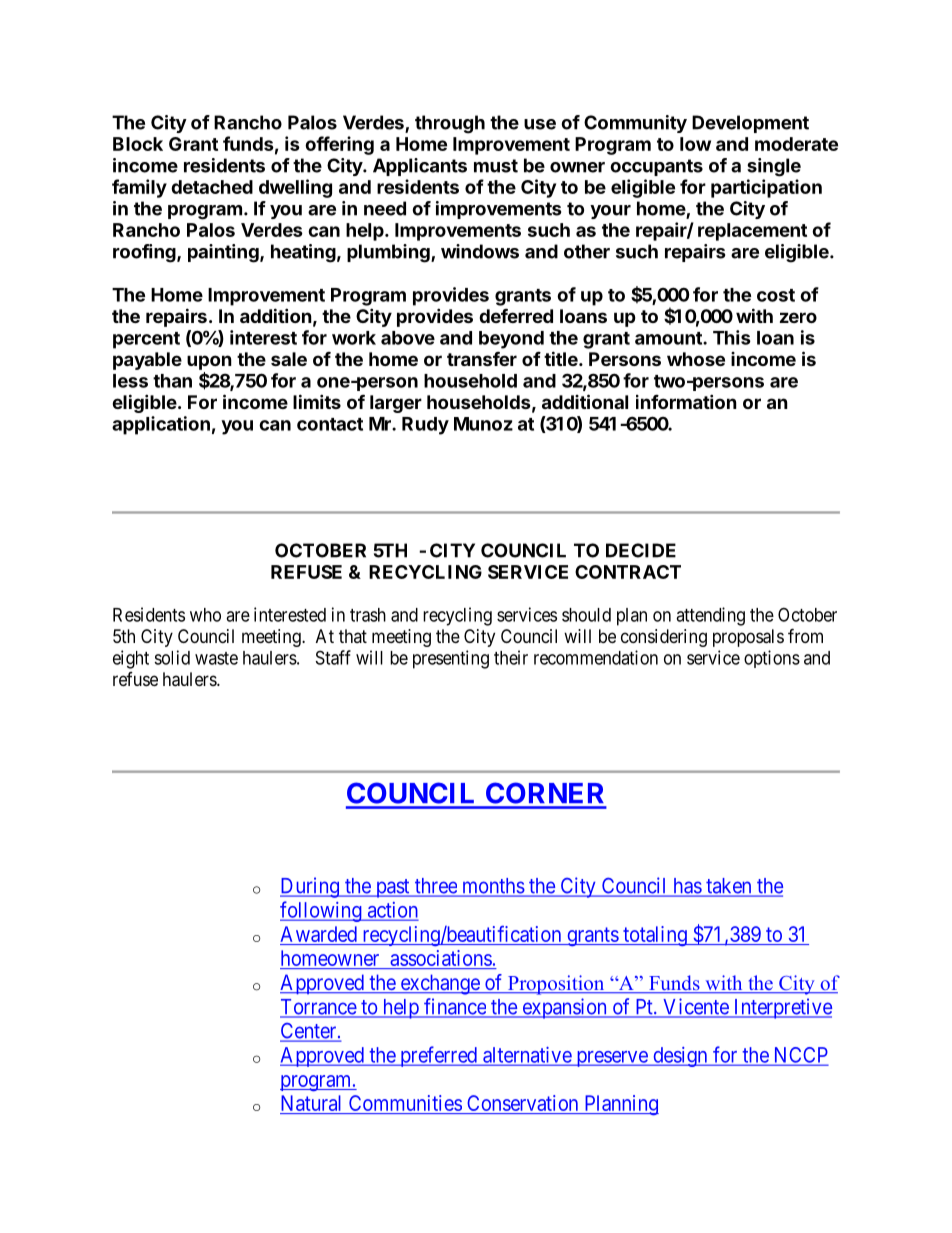 The height and width of the screenshot is (1233, 952). What do you see at coordinates (750, 124) in the screenshot?
I see `Development` at bounding box center [750, 124].
